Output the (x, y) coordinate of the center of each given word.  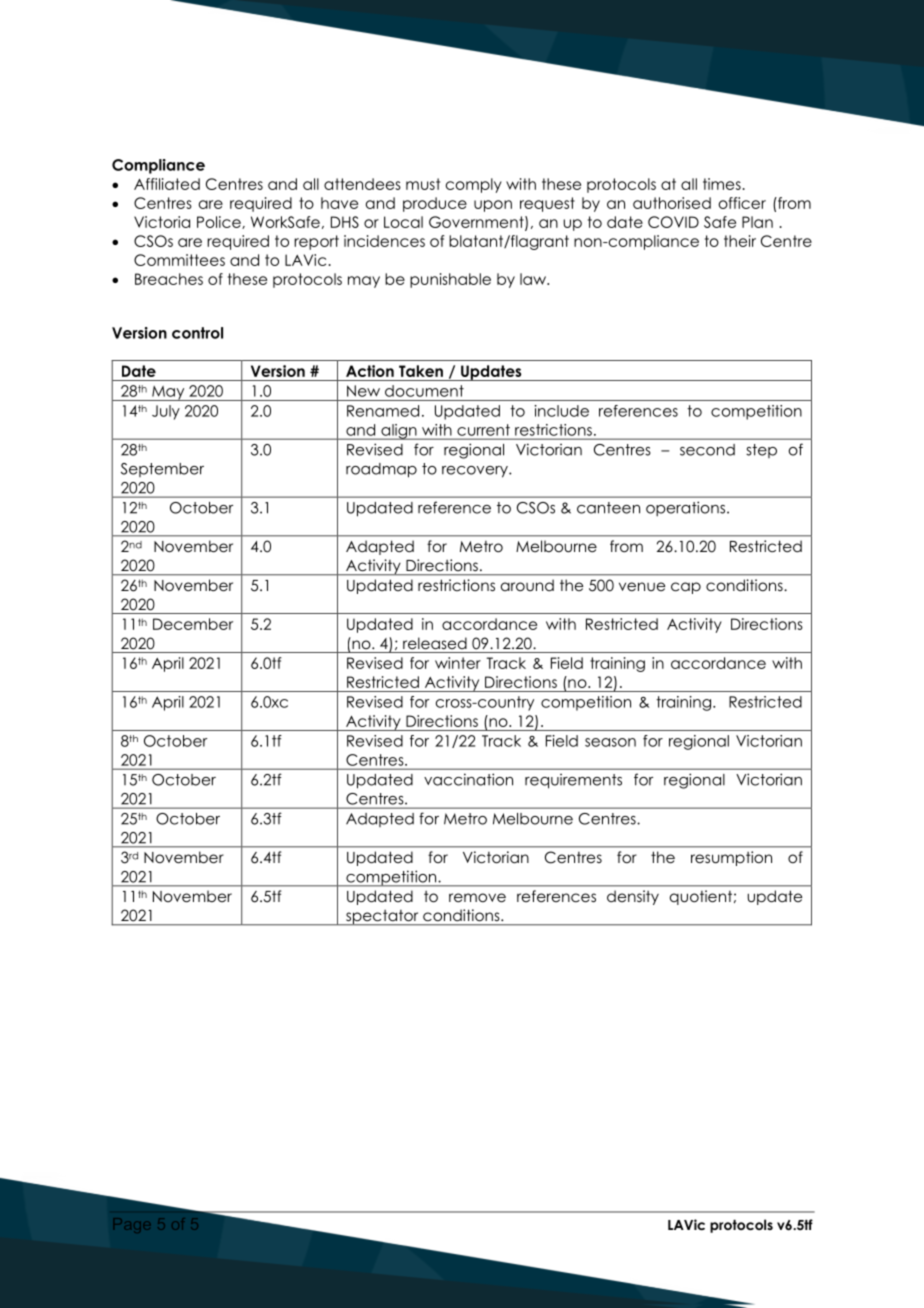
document (424, 391)
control (197, 333)
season (610, 742)
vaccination (468, 779)
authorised (672, 203)
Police (220, 222)
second (707, 450)
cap (686, 588)
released (435, 643)
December (193, 624)
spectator (382, 918)
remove (477, 898)
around (527, 585)
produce (435, 204)
